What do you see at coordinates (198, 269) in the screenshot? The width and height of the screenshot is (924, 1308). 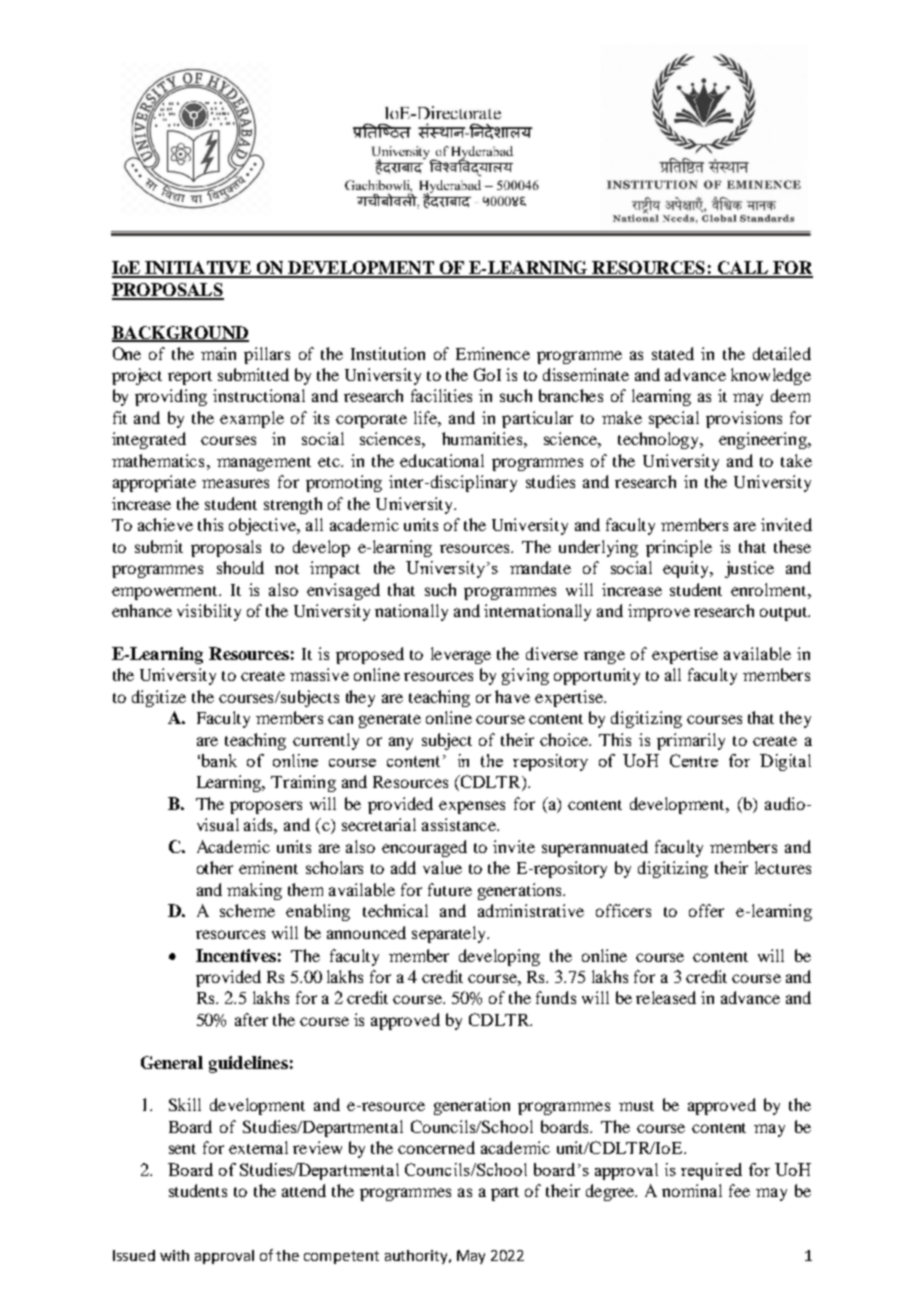 I see `INITIATIVE` at bounding box center [198, 269].
